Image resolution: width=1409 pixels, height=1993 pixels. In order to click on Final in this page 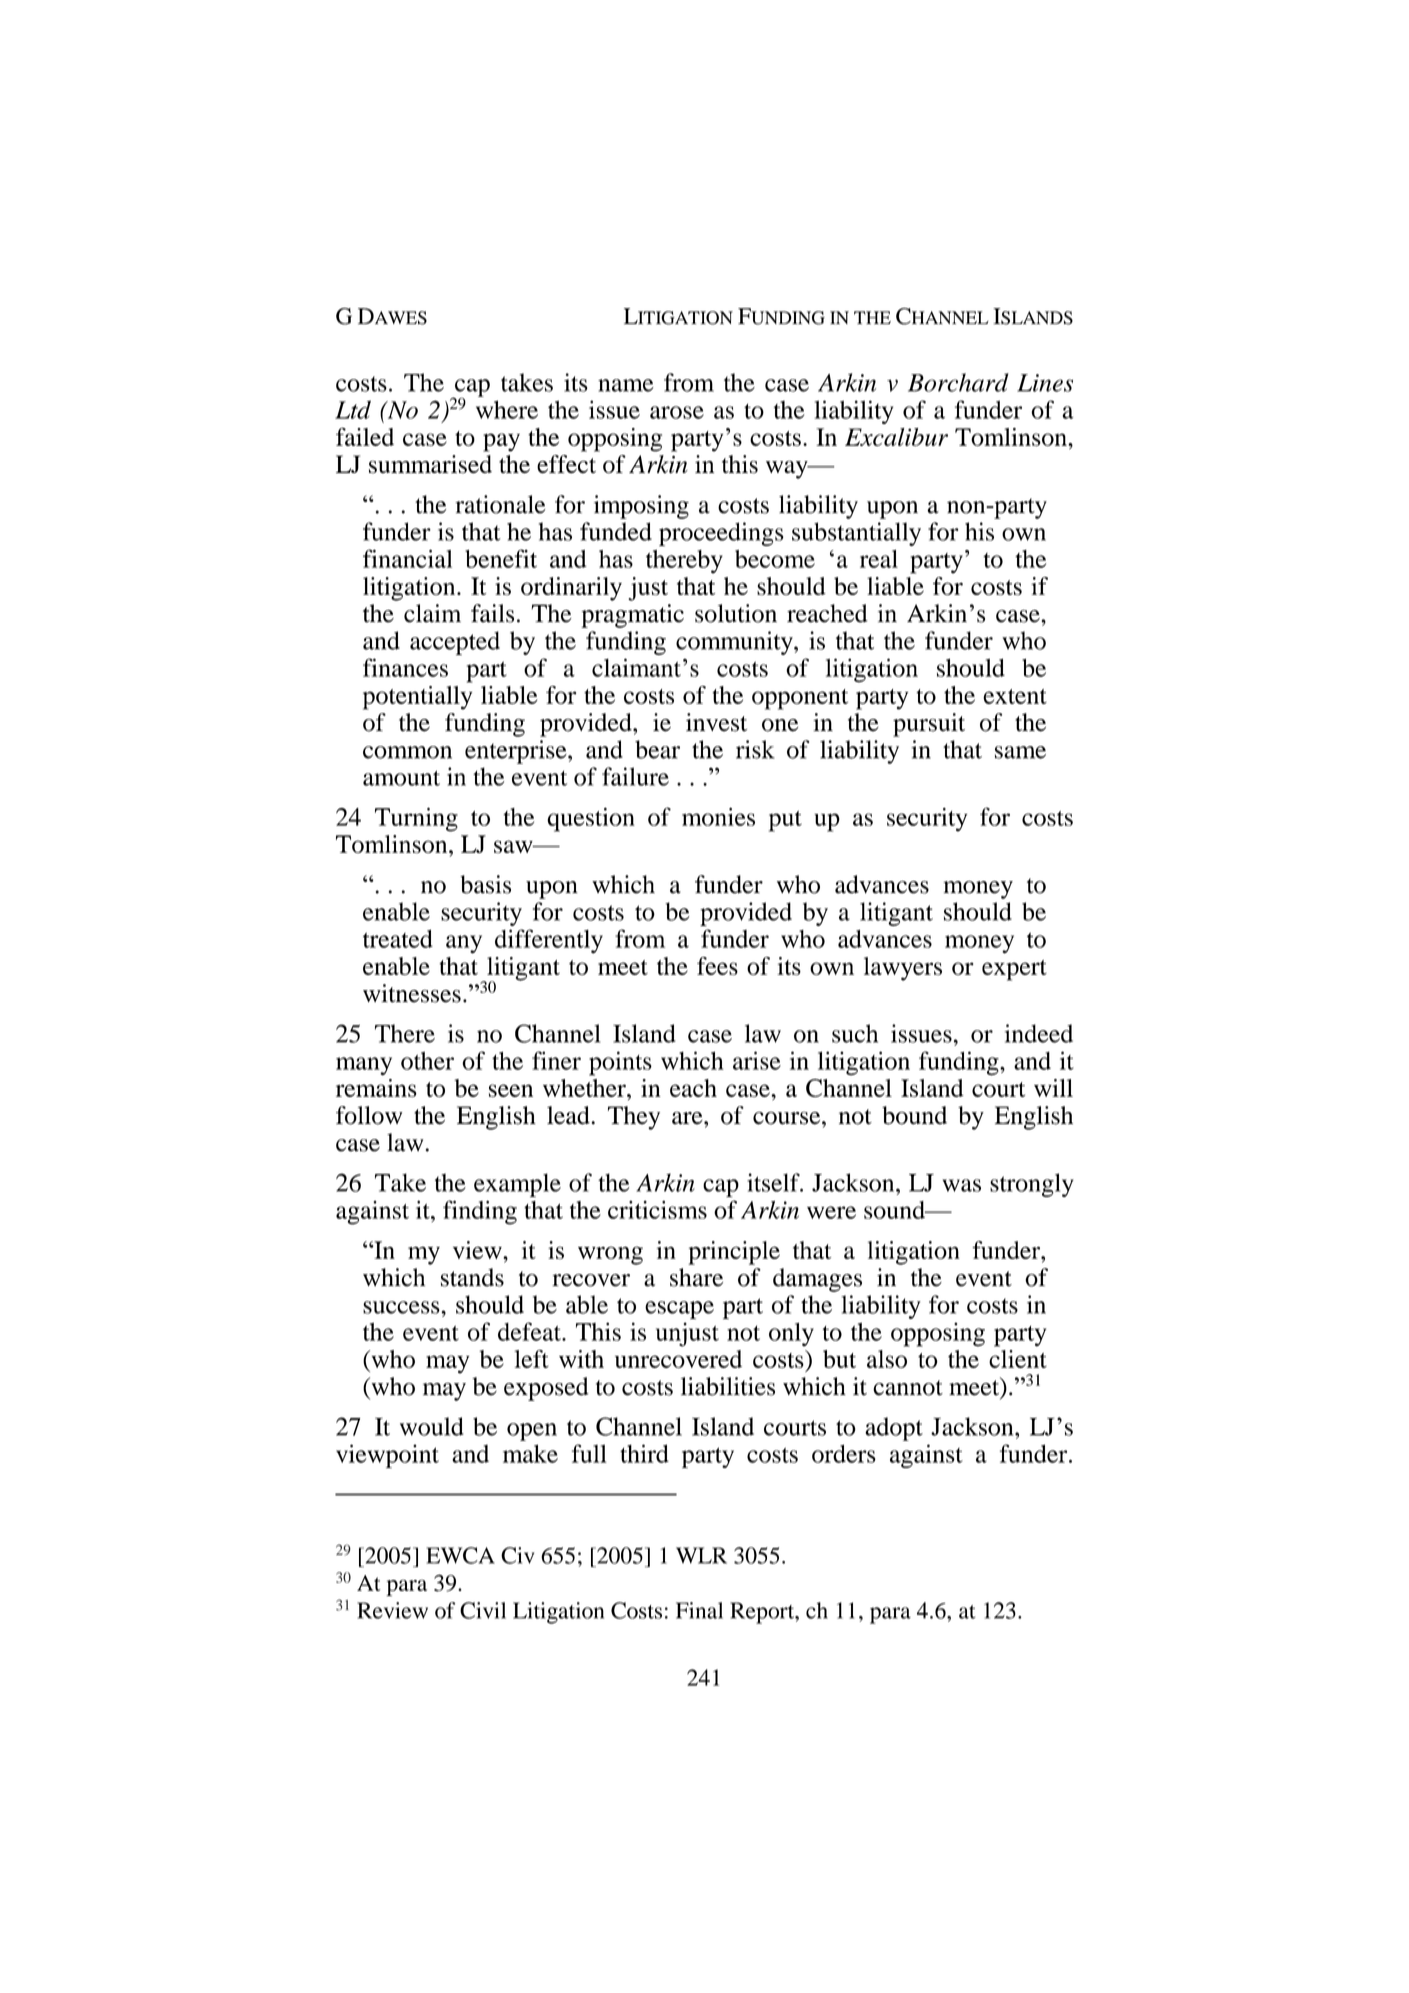, I will do `click(699, 1610)`.
